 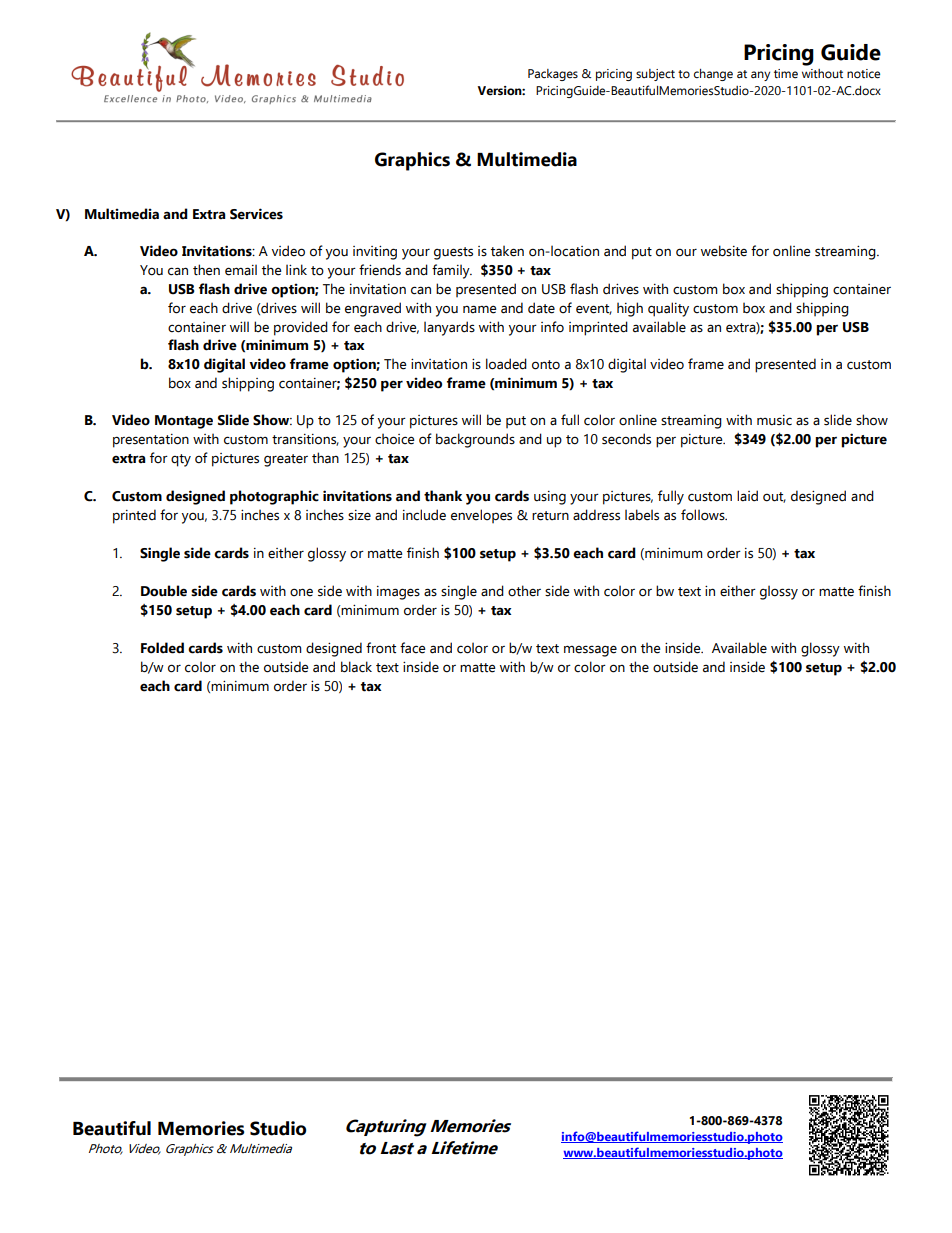 What do you see at coordinates (506, 364) in the screenshot?
I see `loaded` at bounding box center [506, 364].
